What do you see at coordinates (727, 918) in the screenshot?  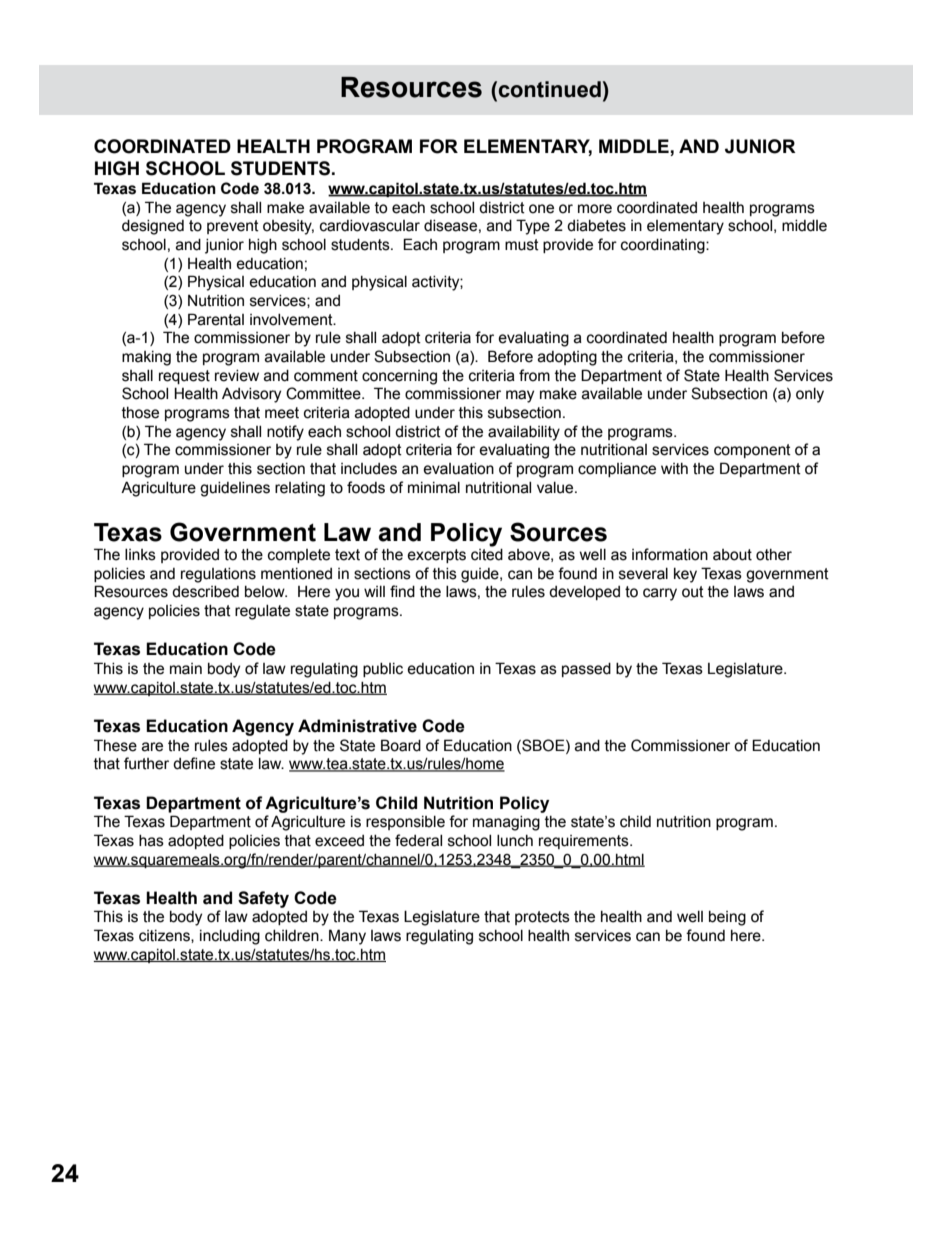 I see `being` at bounding box center [727, 918].
